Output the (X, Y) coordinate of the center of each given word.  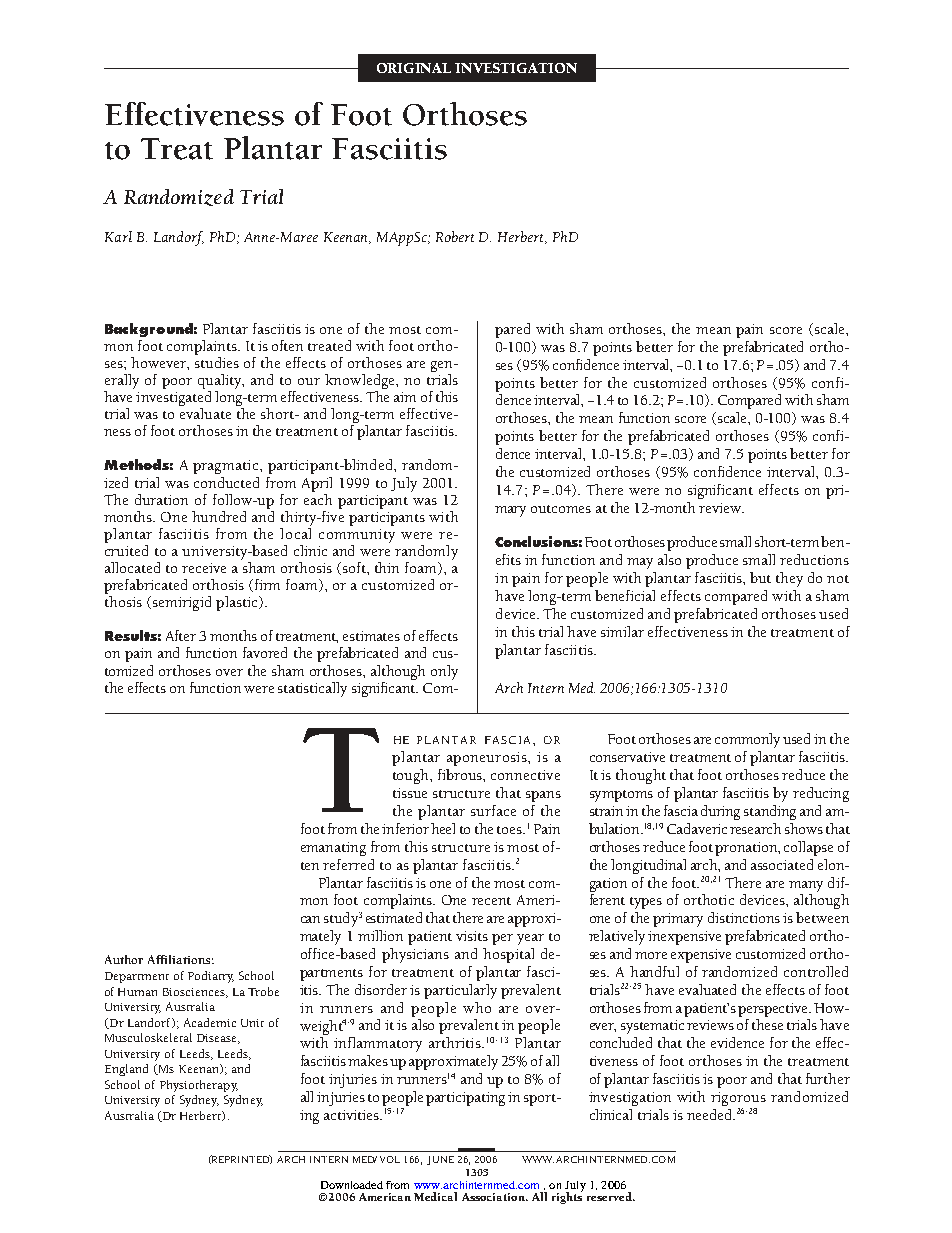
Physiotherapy (199, 1086)
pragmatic (227, 467)
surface (493, 810)
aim (405, 397)
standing (770, 812)
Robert (455, 236)
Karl (118, 236)
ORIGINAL (414, 68)
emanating (333, 849)
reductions (814, 559)
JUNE (440, 1160)
